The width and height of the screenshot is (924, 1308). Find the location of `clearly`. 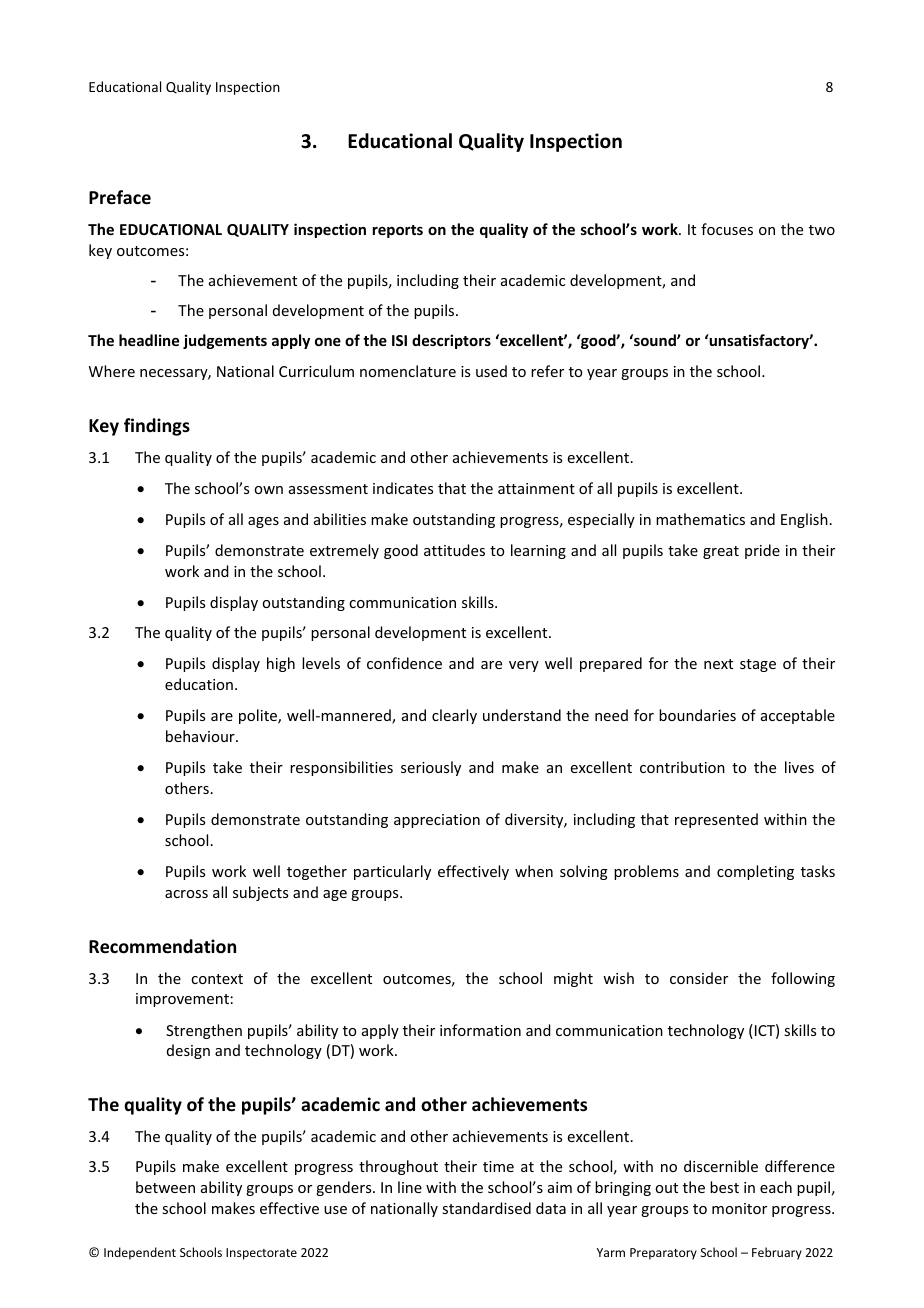

clearly is located at coordinates (454, 716).
